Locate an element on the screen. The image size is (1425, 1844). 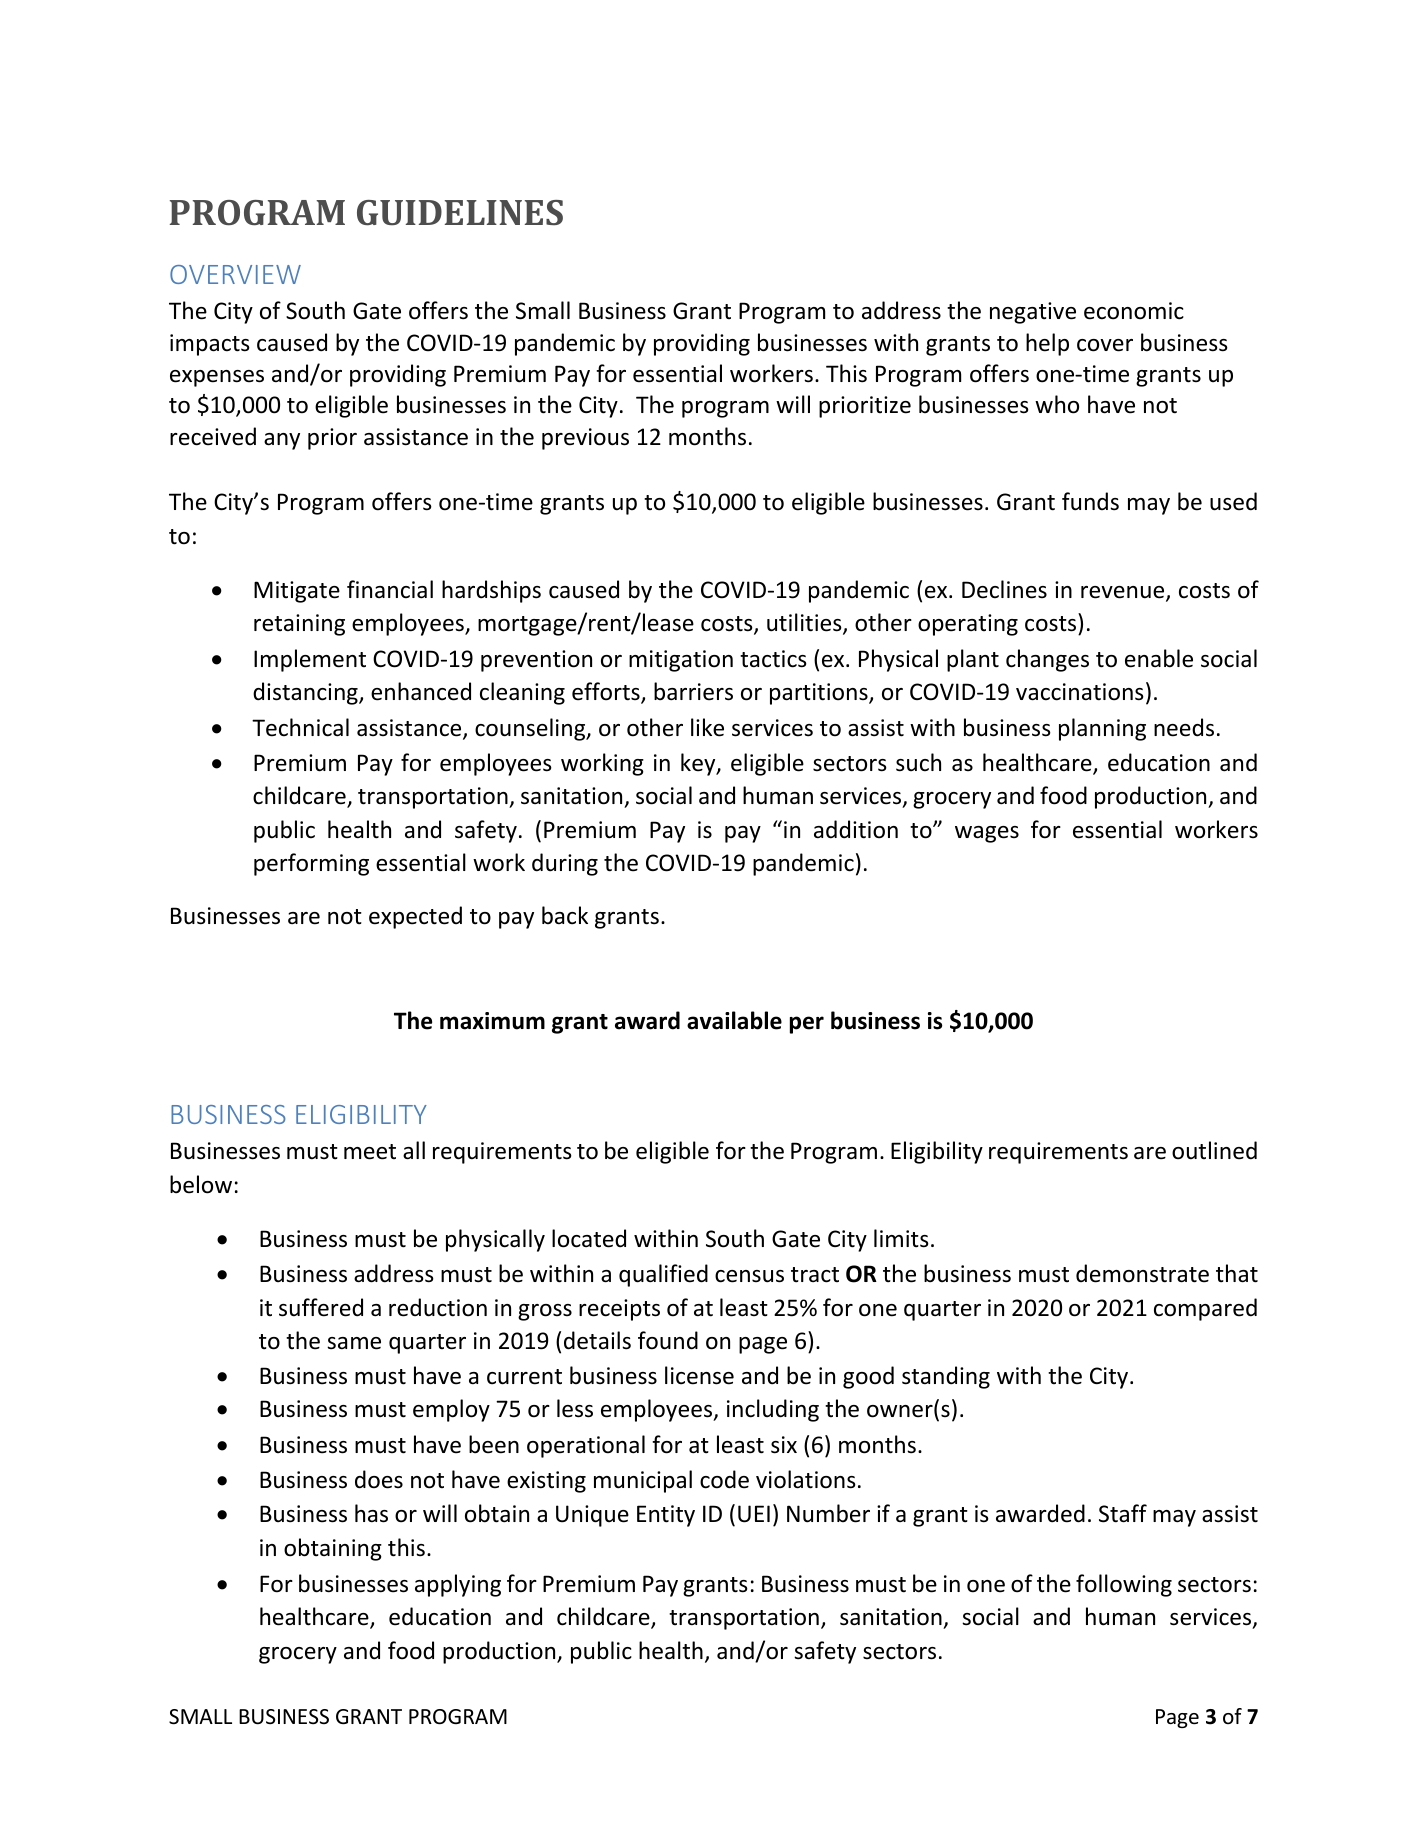
meet is located at coordinates (370, 1152).
